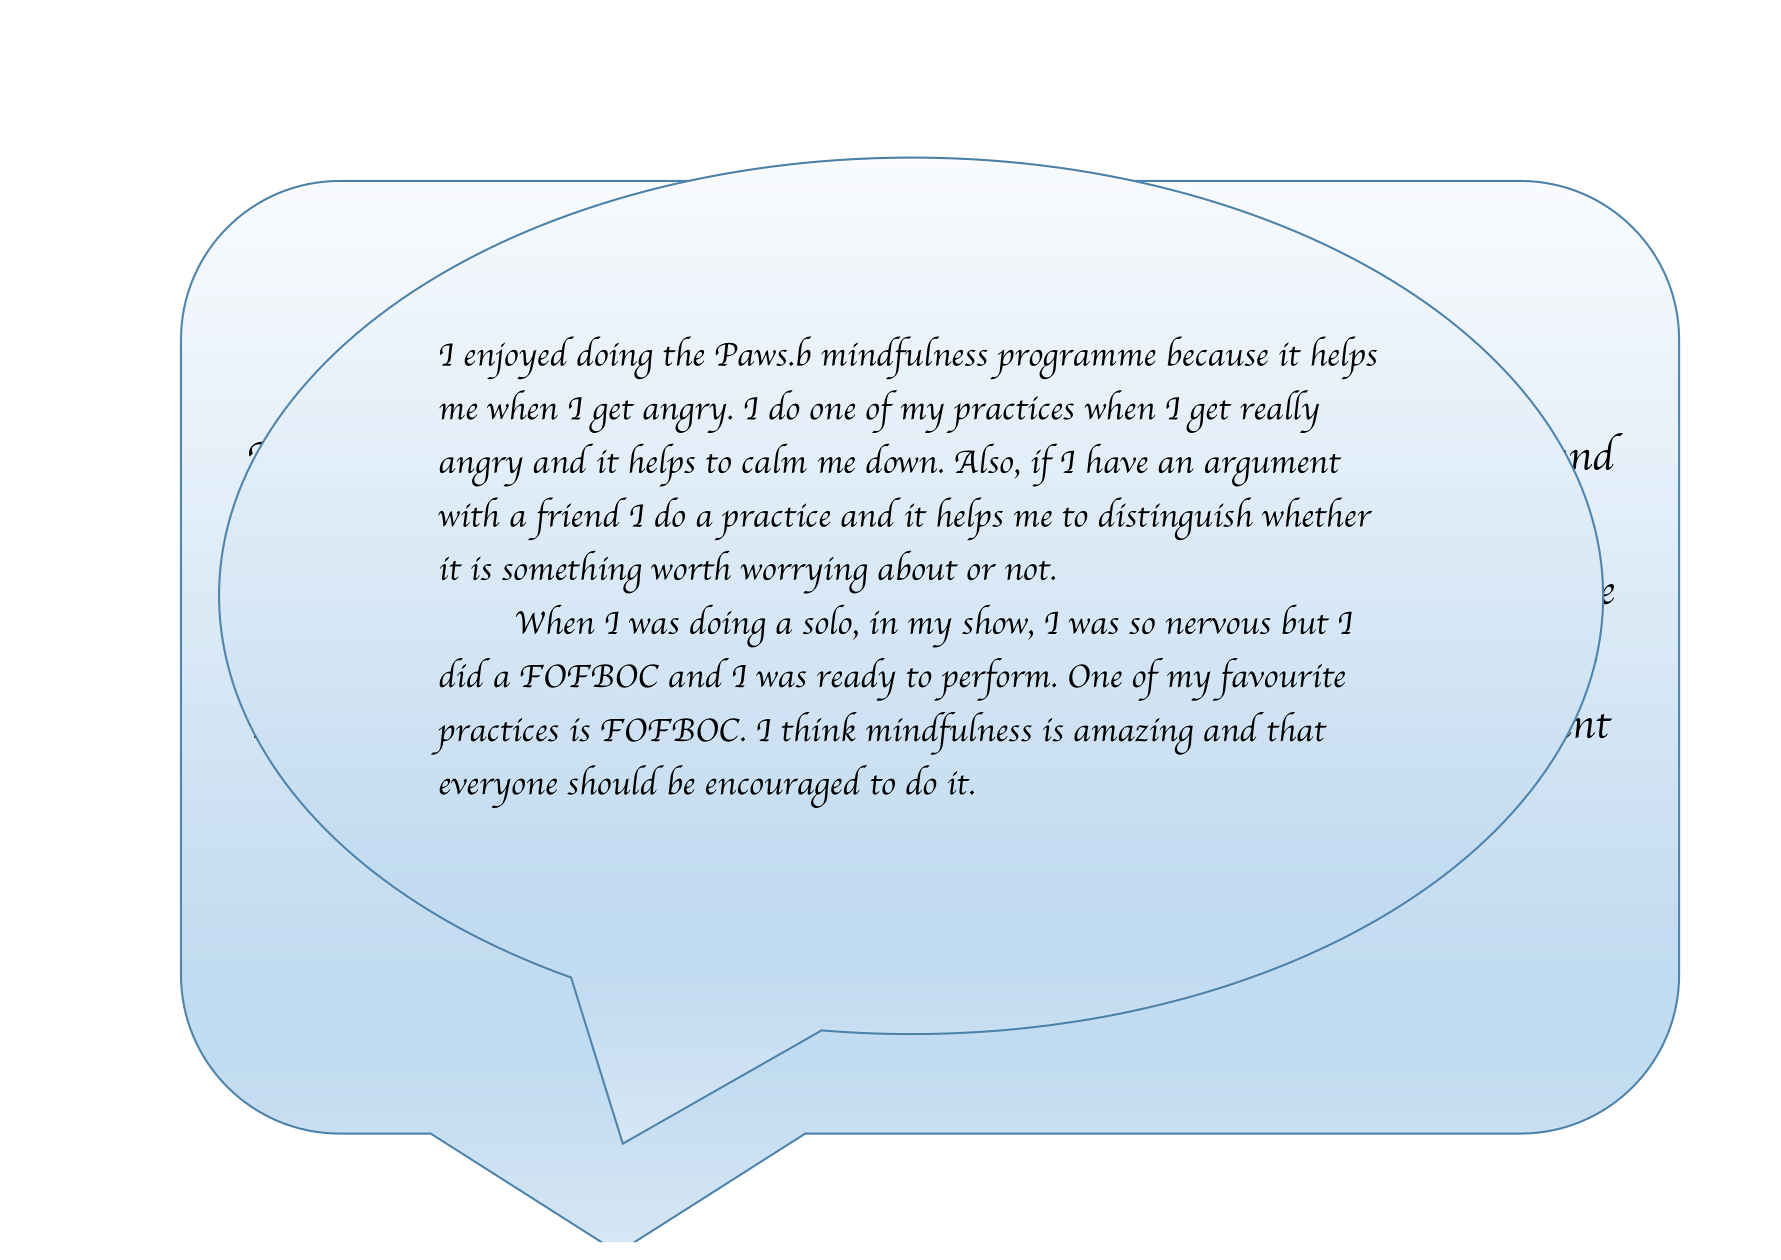  I want to click on solo, so click(827, 619).
